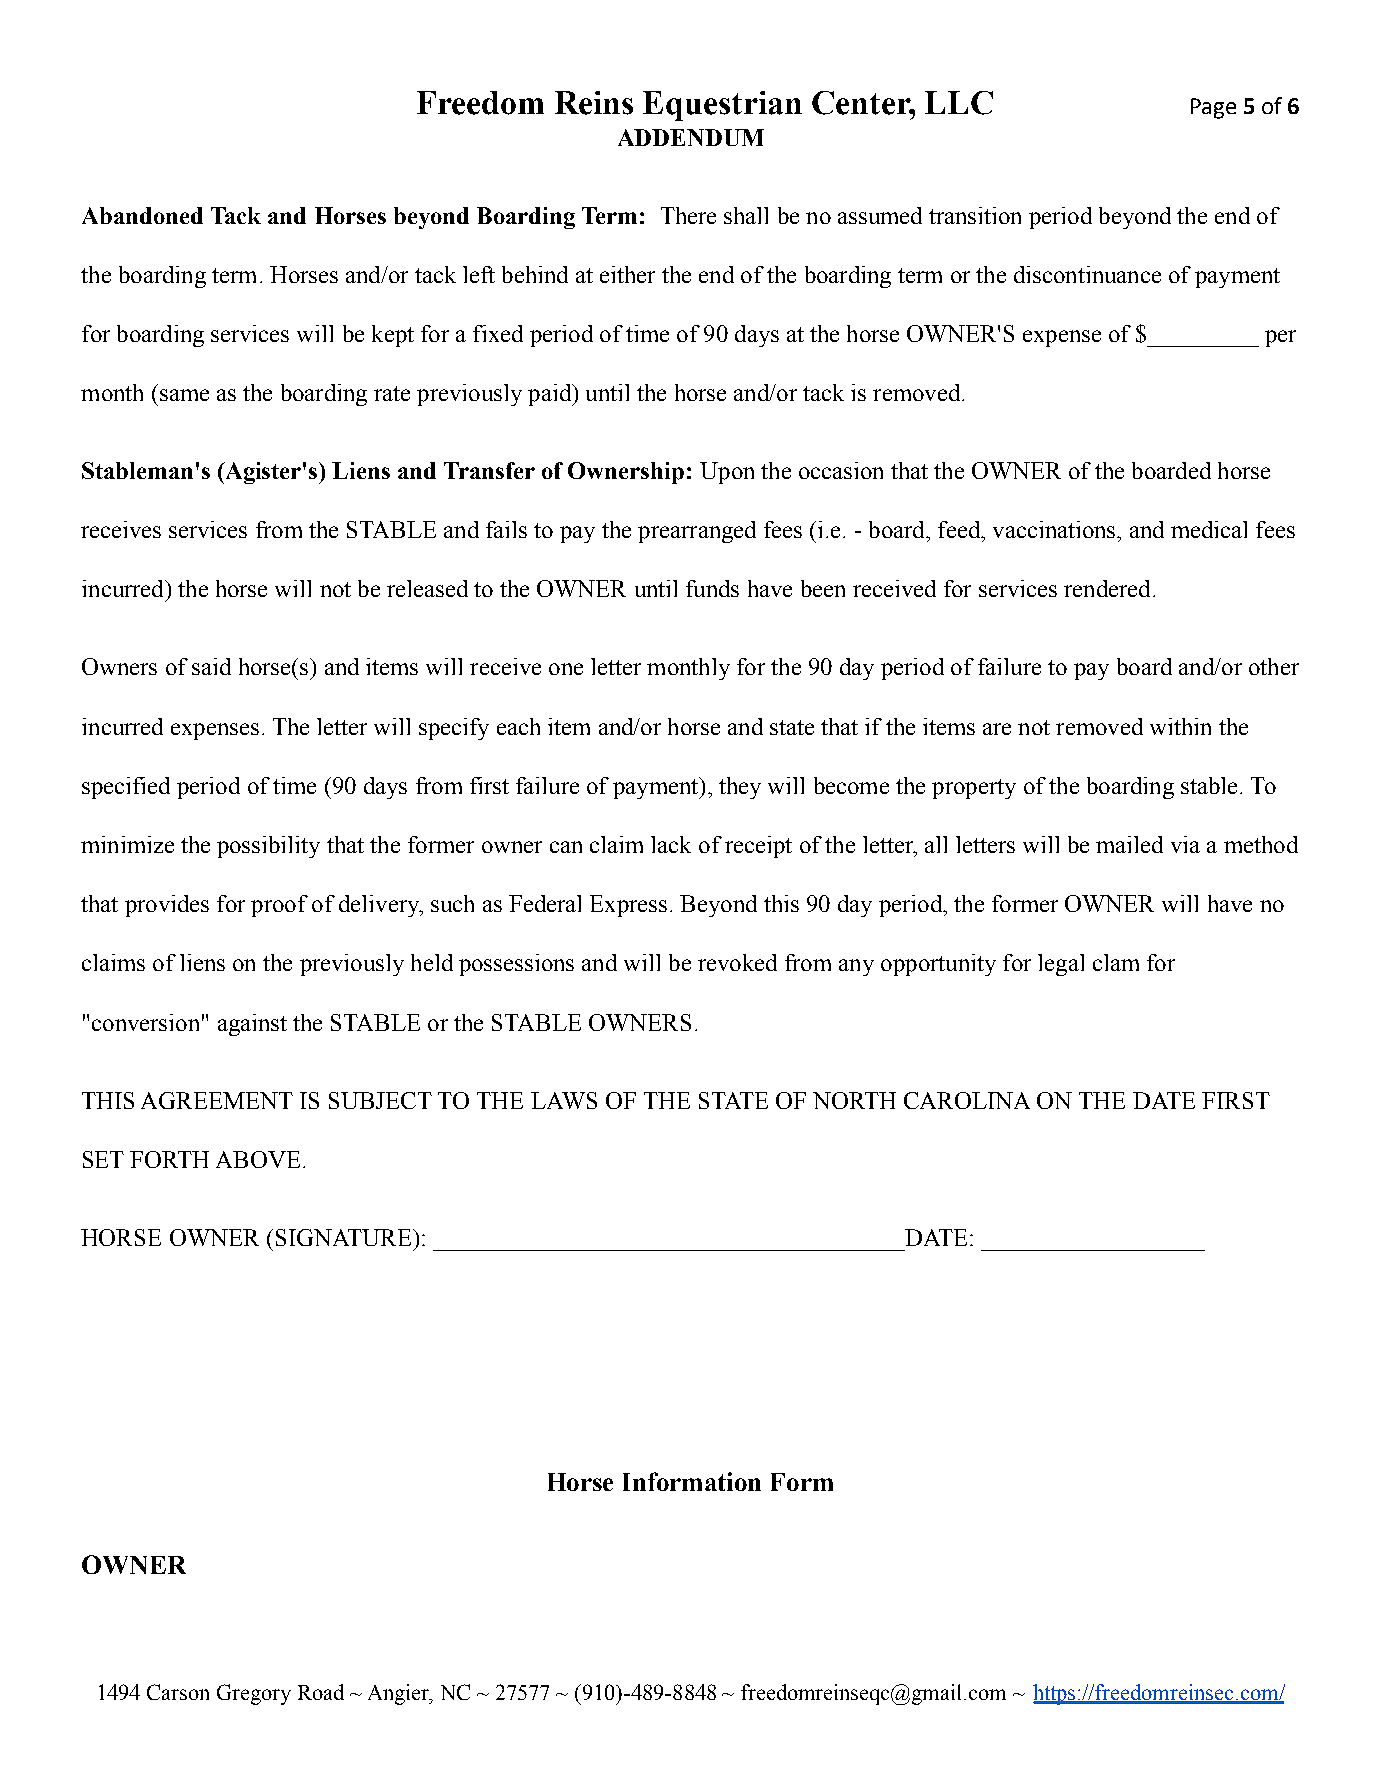  What do you see at coordinates (400, 1694) in the document?
I see `Angier` at bounding box center [400, 1694].
